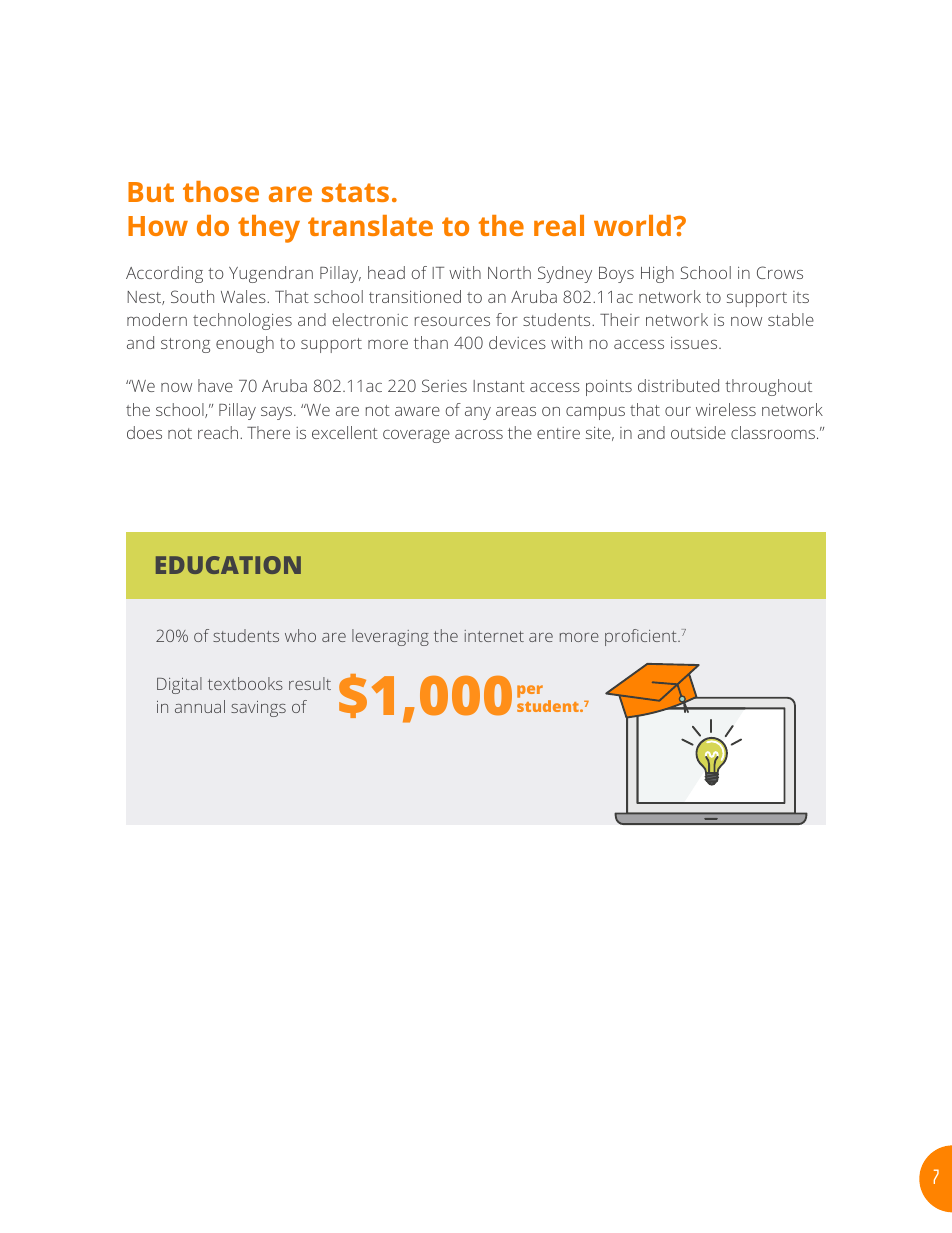  Describe the element at coordinates (228, 565) in the document. I see `EDUCATION` at that location.
